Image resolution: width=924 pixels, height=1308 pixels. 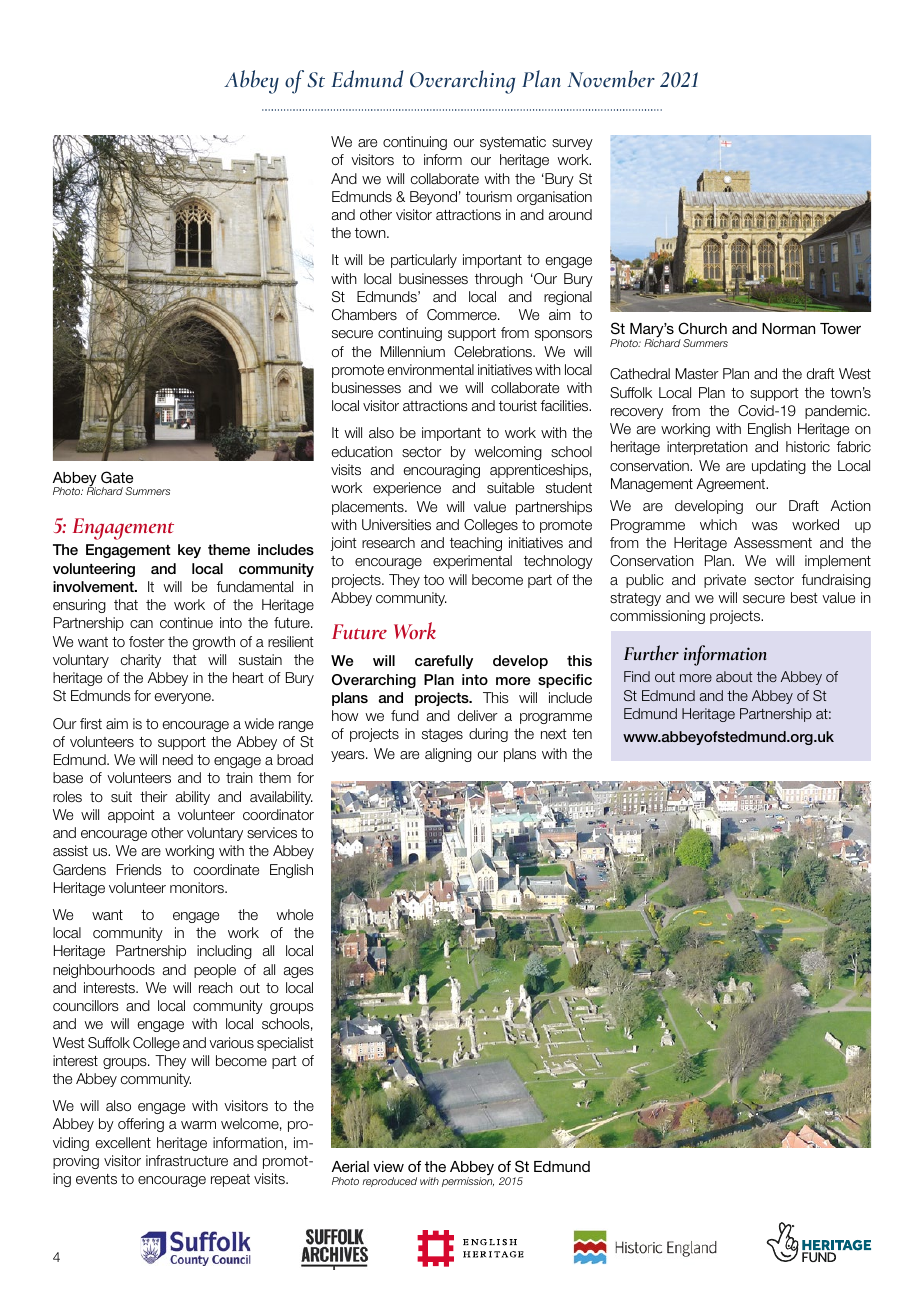 I want to click on best, so click(x=804, y=597).
